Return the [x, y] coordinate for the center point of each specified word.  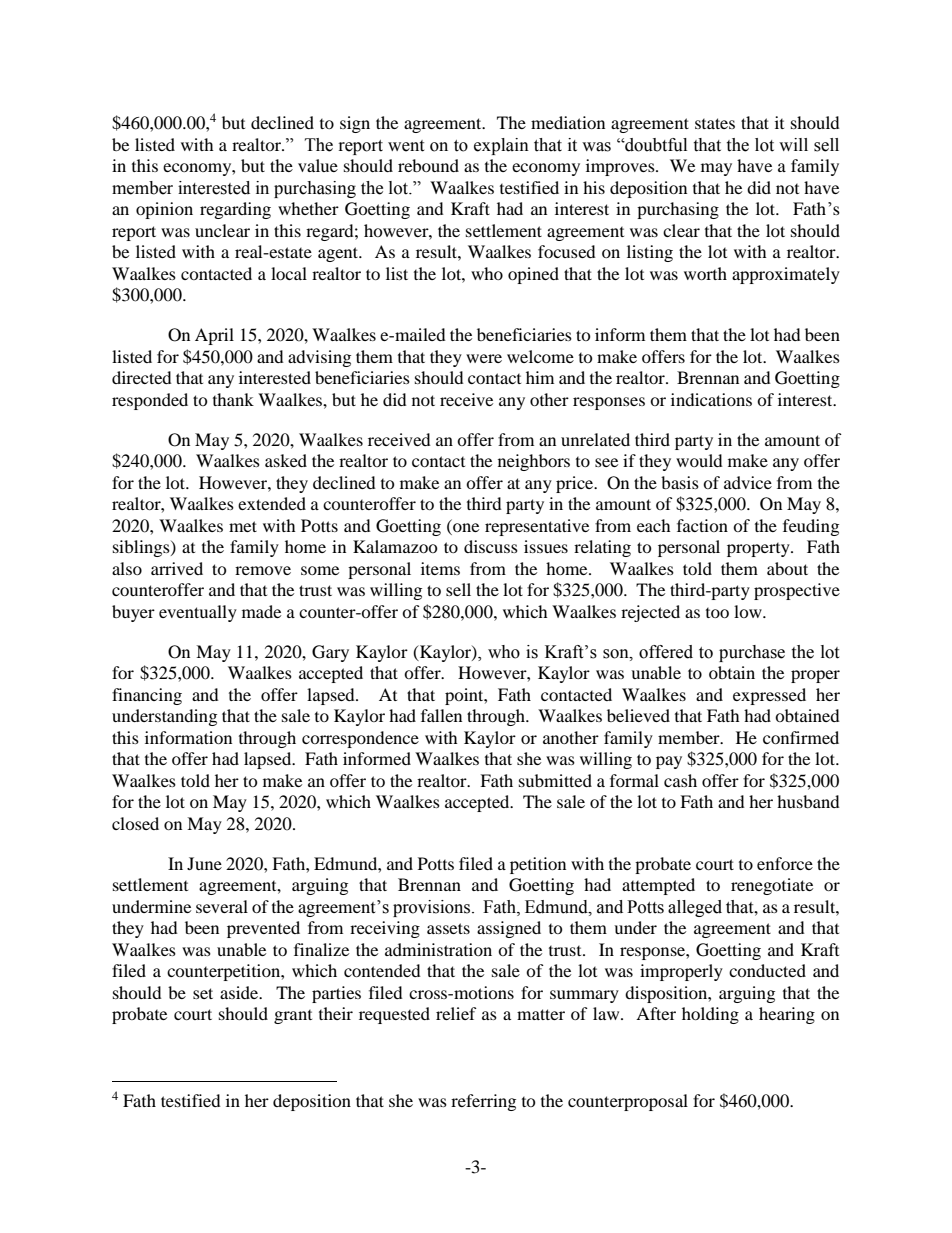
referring [483, 1102]
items [440, 568]
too [717, 613]
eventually [198, 613]
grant [293, 1017]
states [715, 123]
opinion [164, 210]
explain [501, 146]
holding [710, 1015]
